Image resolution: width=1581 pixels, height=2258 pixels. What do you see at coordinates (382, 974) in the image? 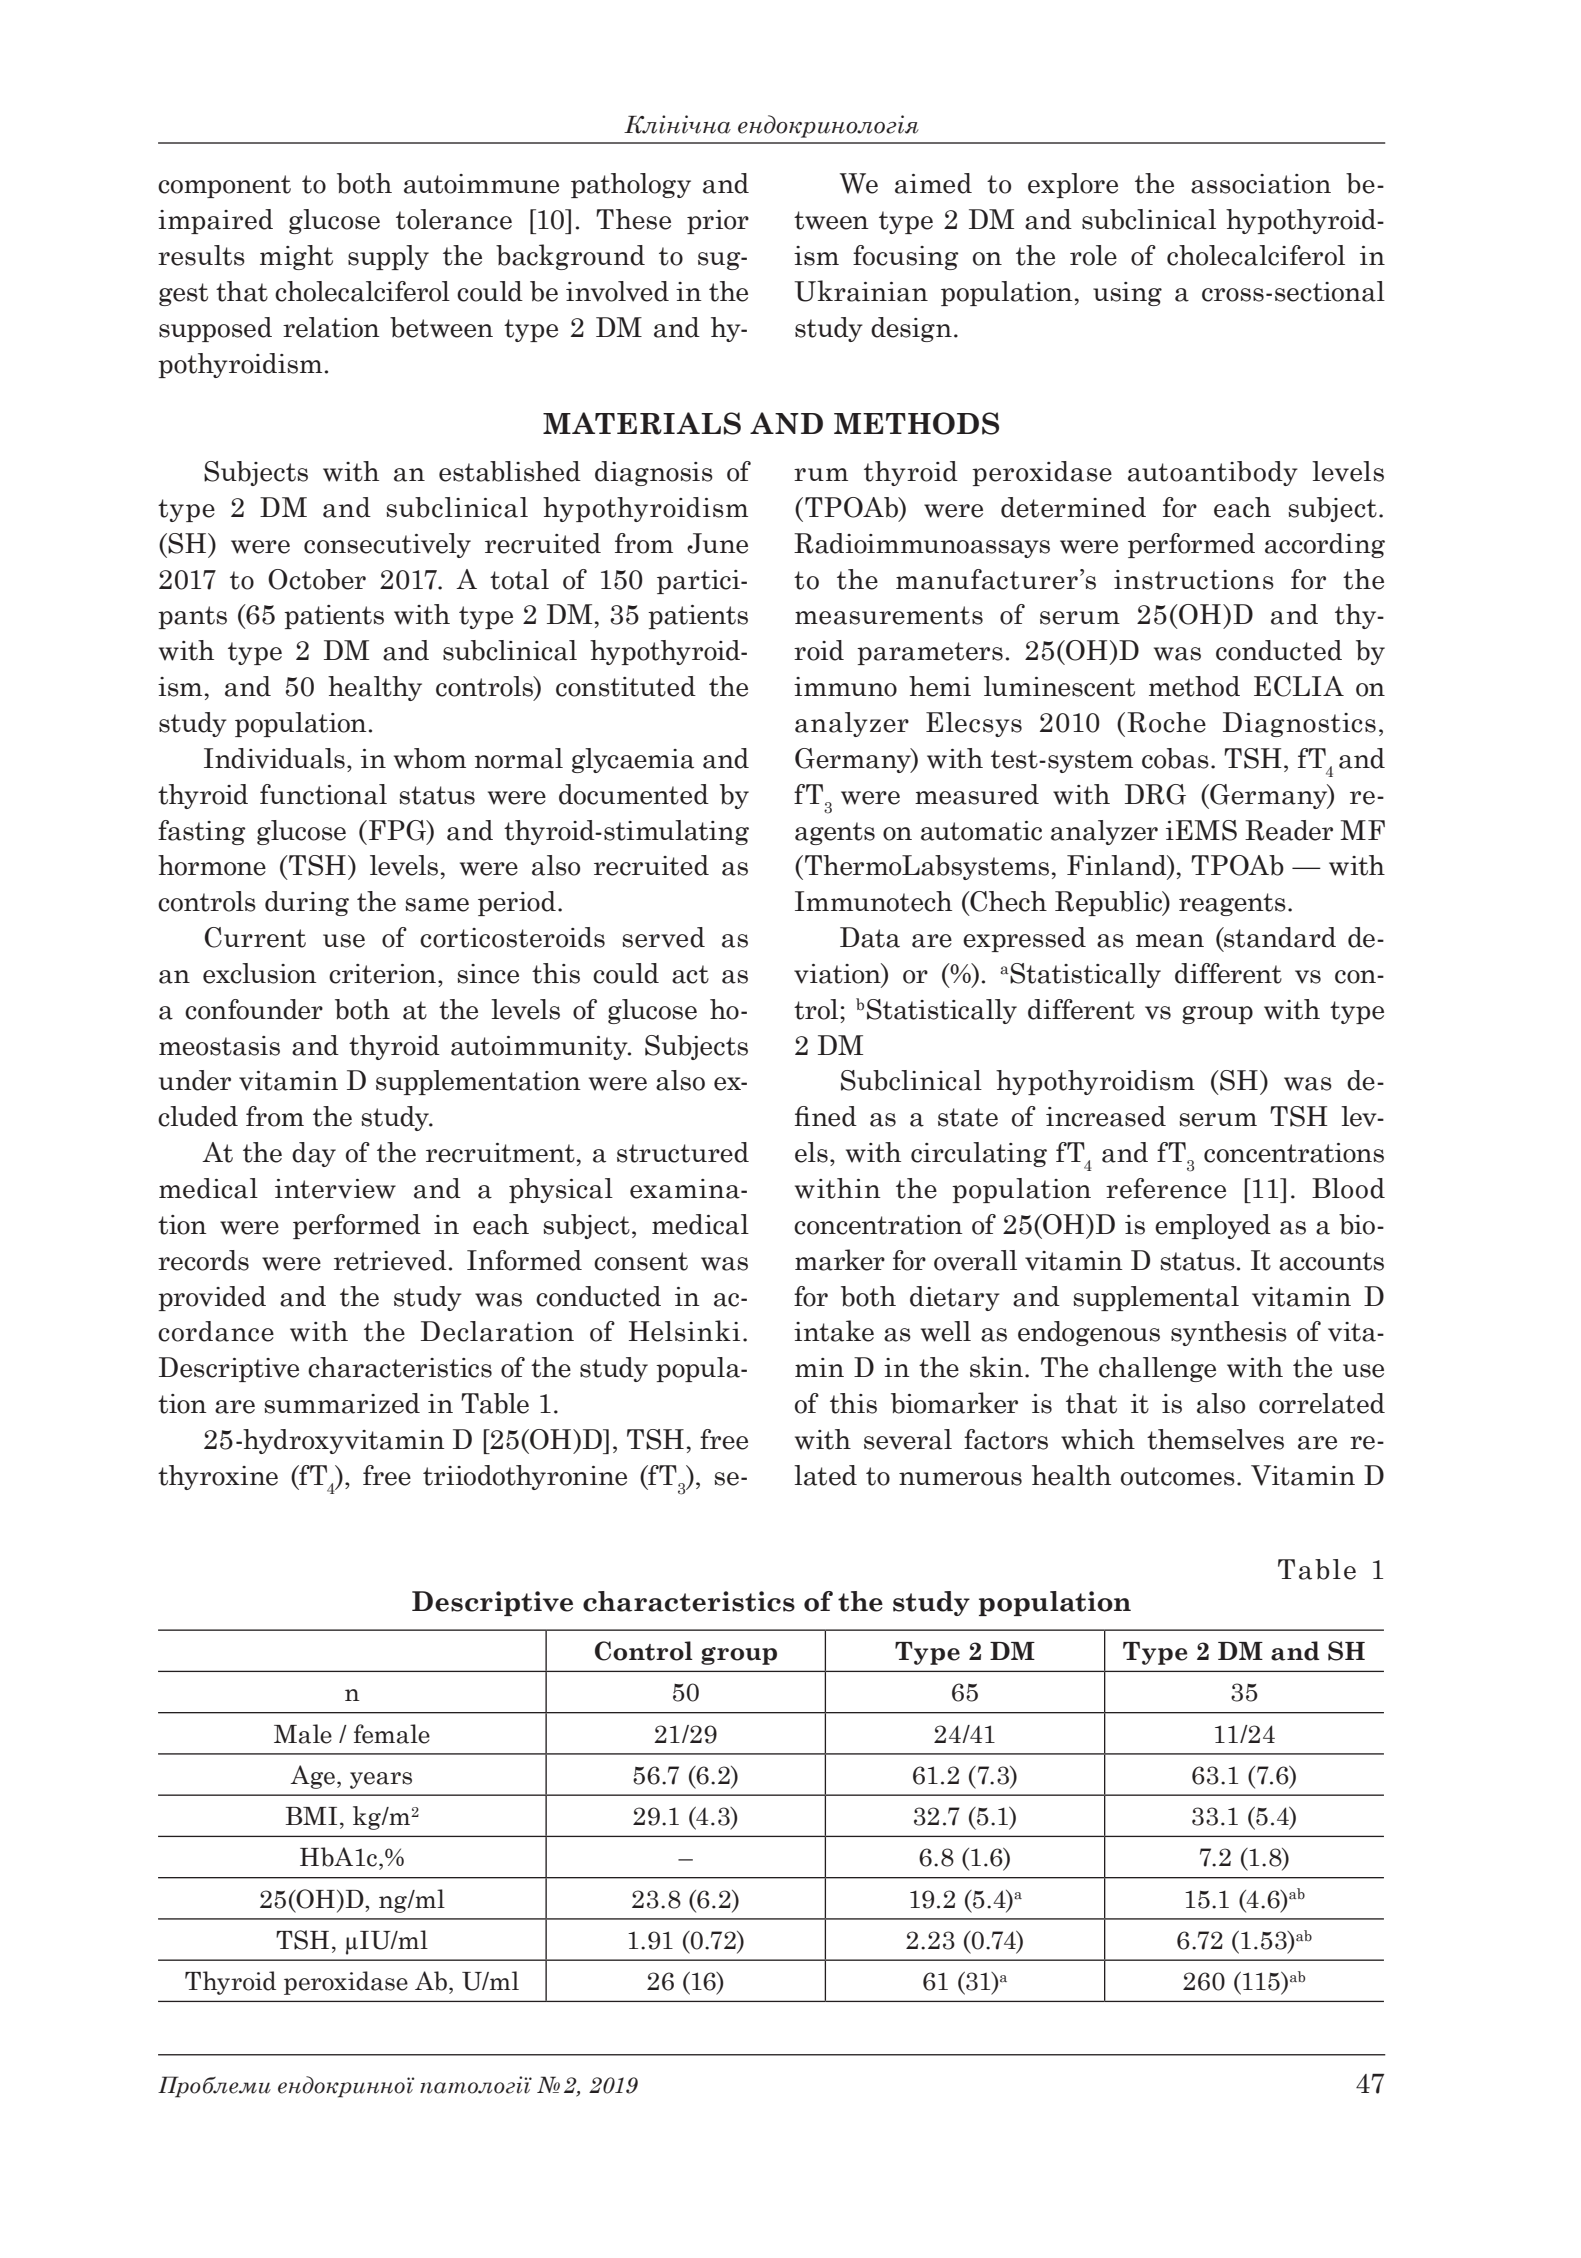
I see `criterion` at bounding box center [382, 974].
